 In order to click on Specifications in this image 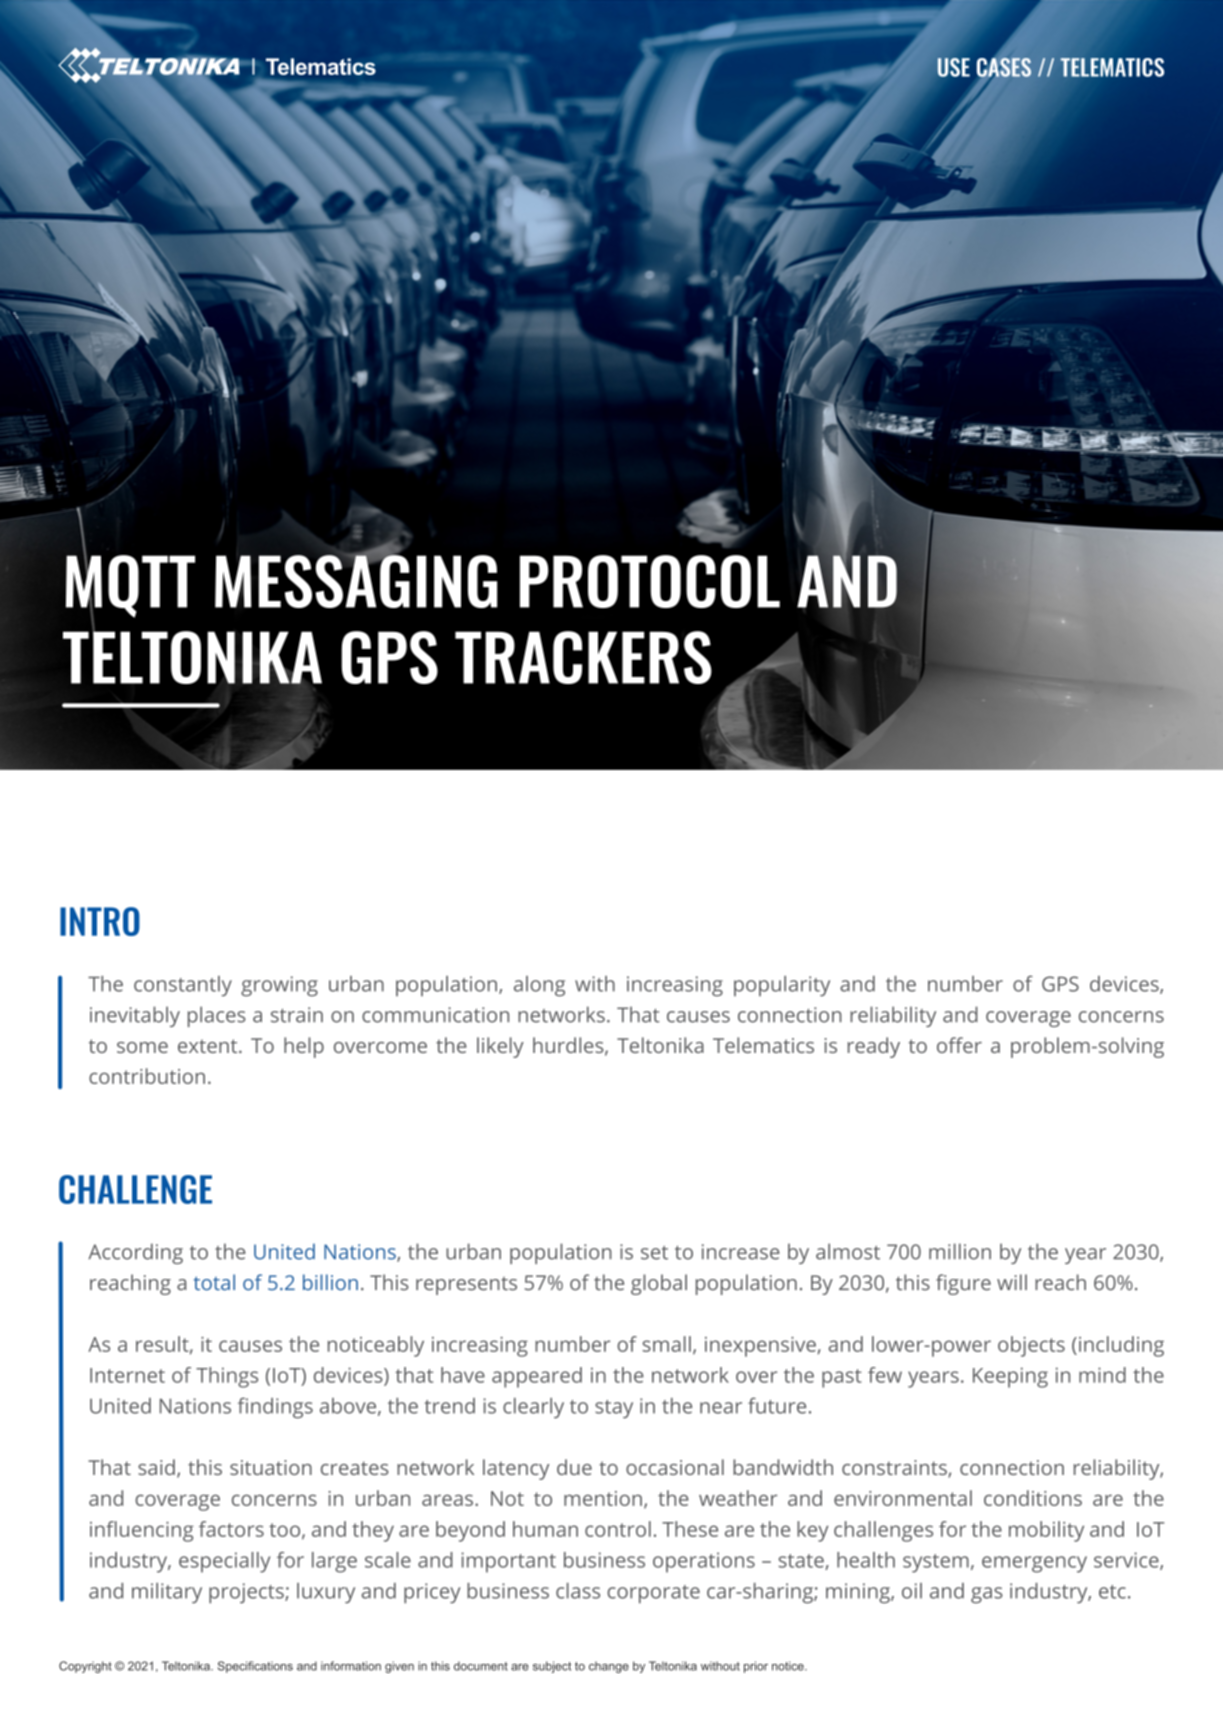, I will do `click(255, 1667)`.
